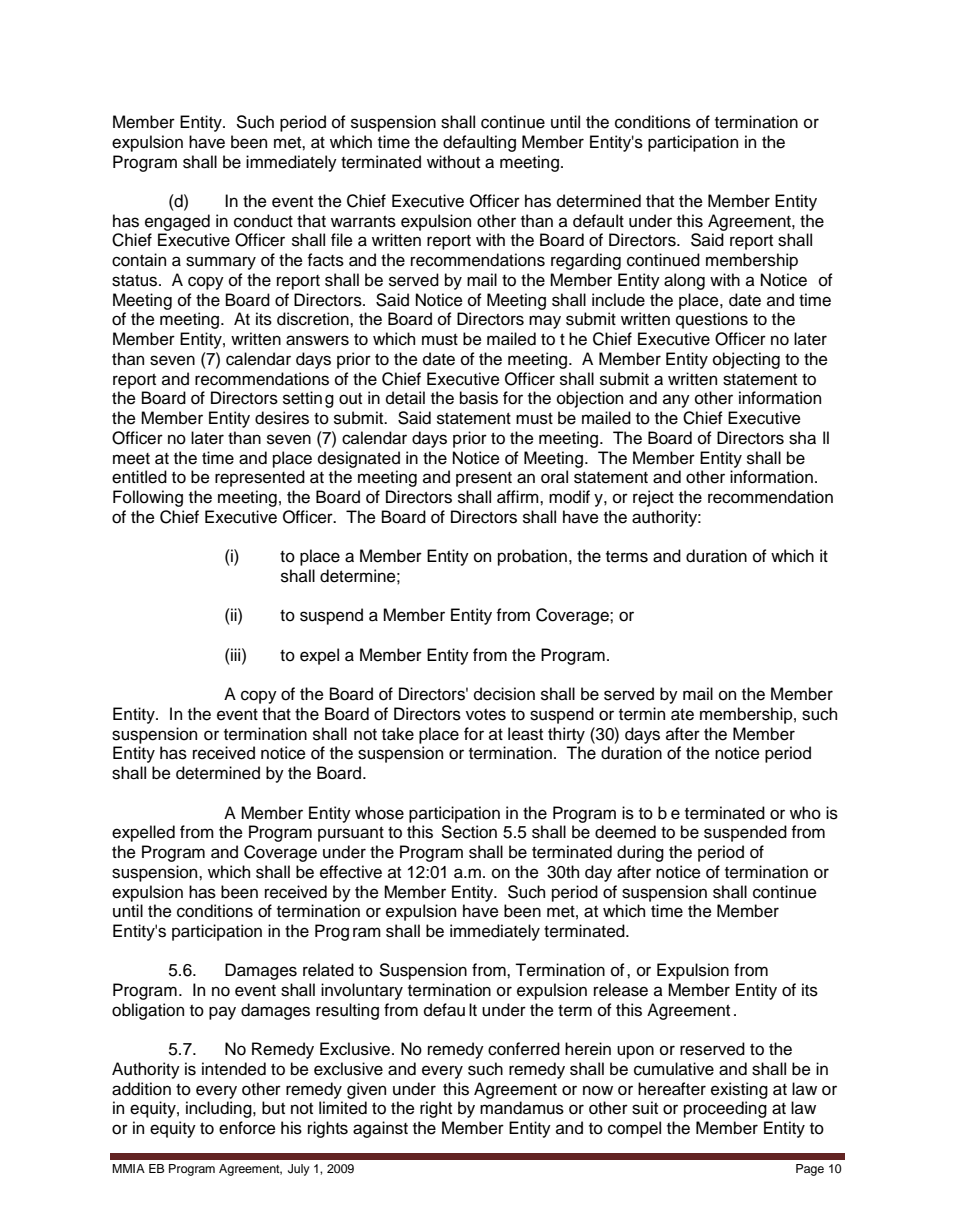 The width and height of the image is (954, 1232). Describe the element at coordinates (351, 834) in the image. I see `pursuant` at that location.
